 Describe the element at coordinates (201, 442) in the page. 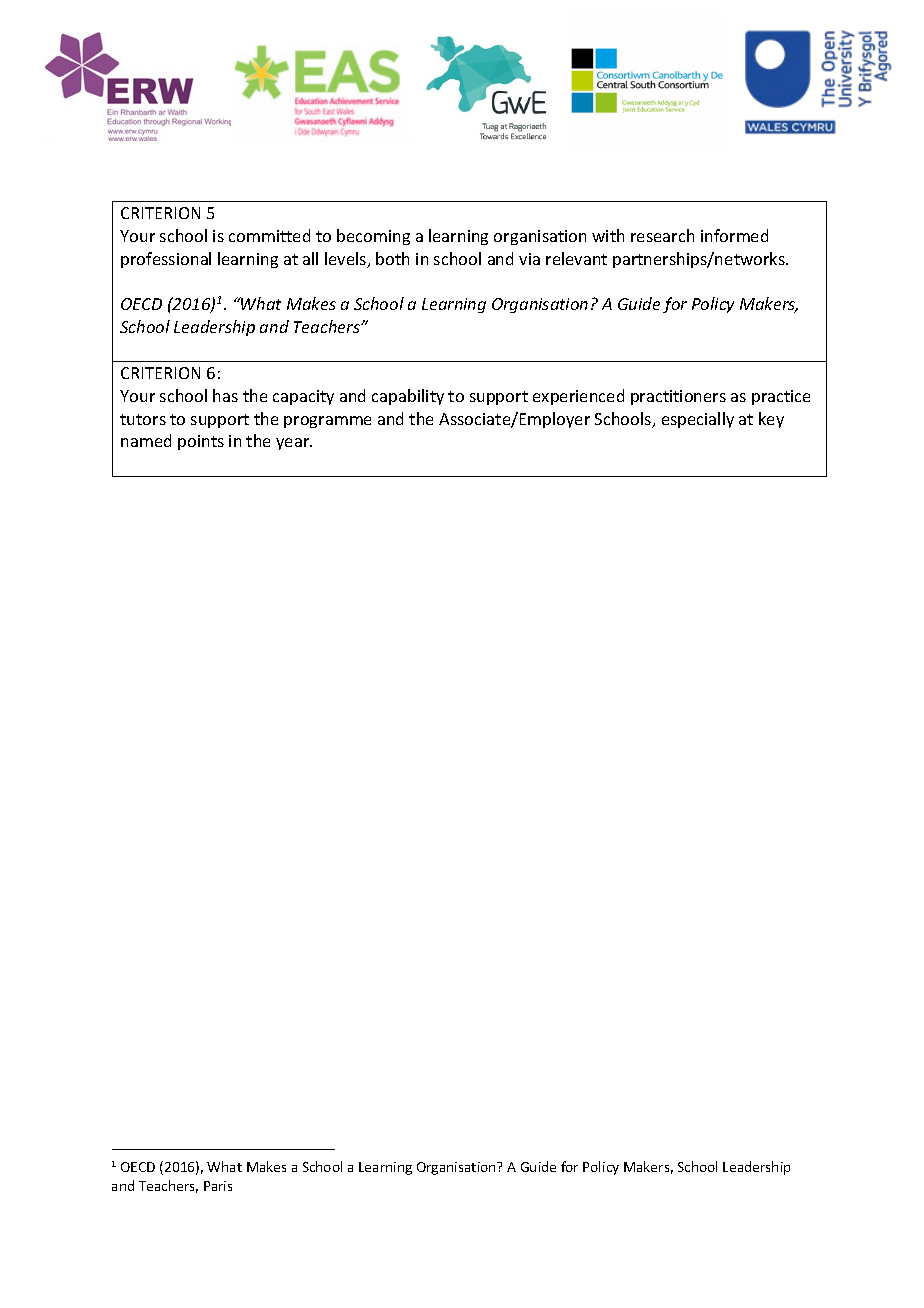

I see `points` at that location.
